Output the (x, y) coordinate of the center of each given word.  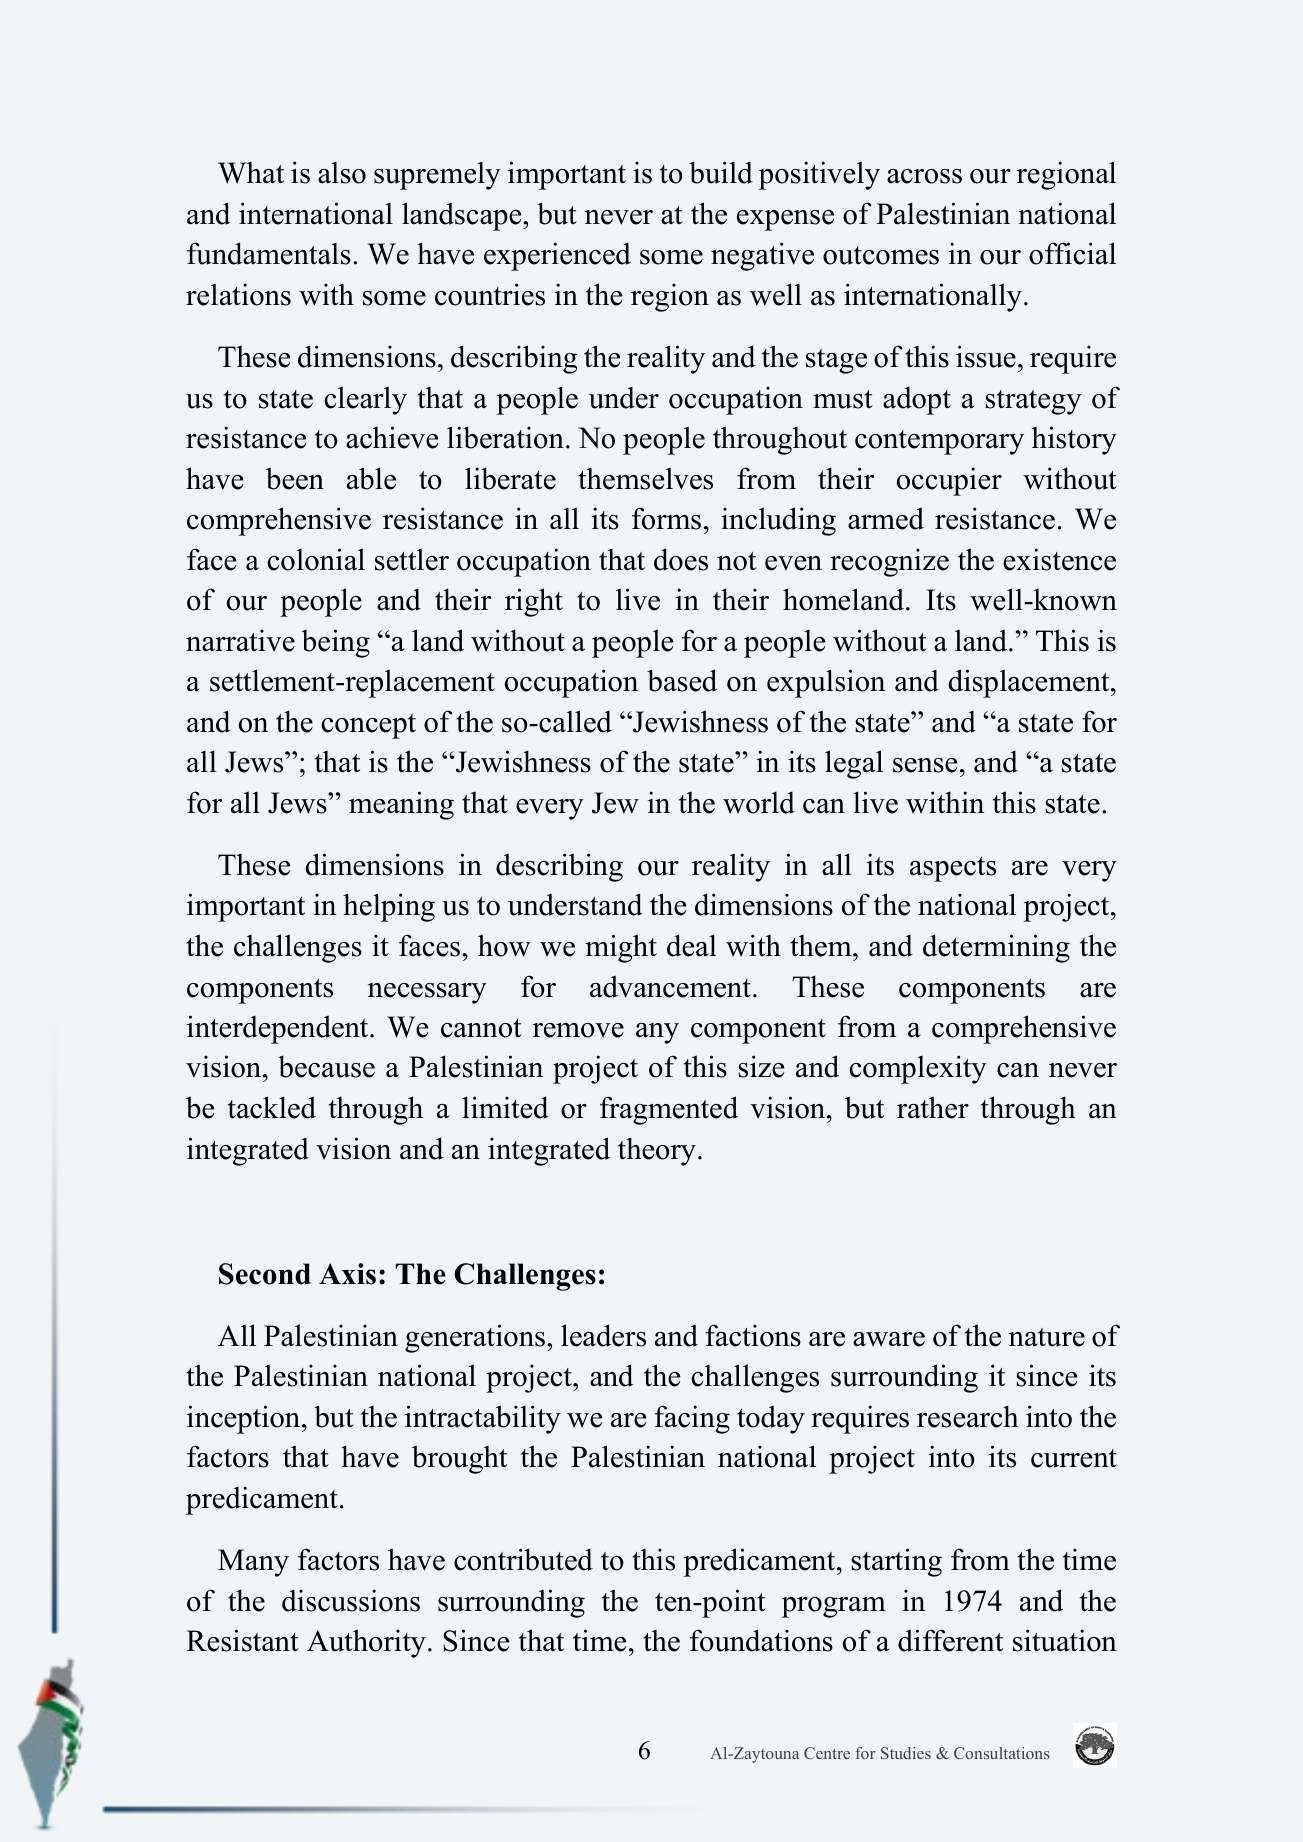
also (342, 172)
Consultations (1002, 1753)
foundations (761, 1640)
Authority (366, 1643)
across (924, 176)
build (721, 172)
